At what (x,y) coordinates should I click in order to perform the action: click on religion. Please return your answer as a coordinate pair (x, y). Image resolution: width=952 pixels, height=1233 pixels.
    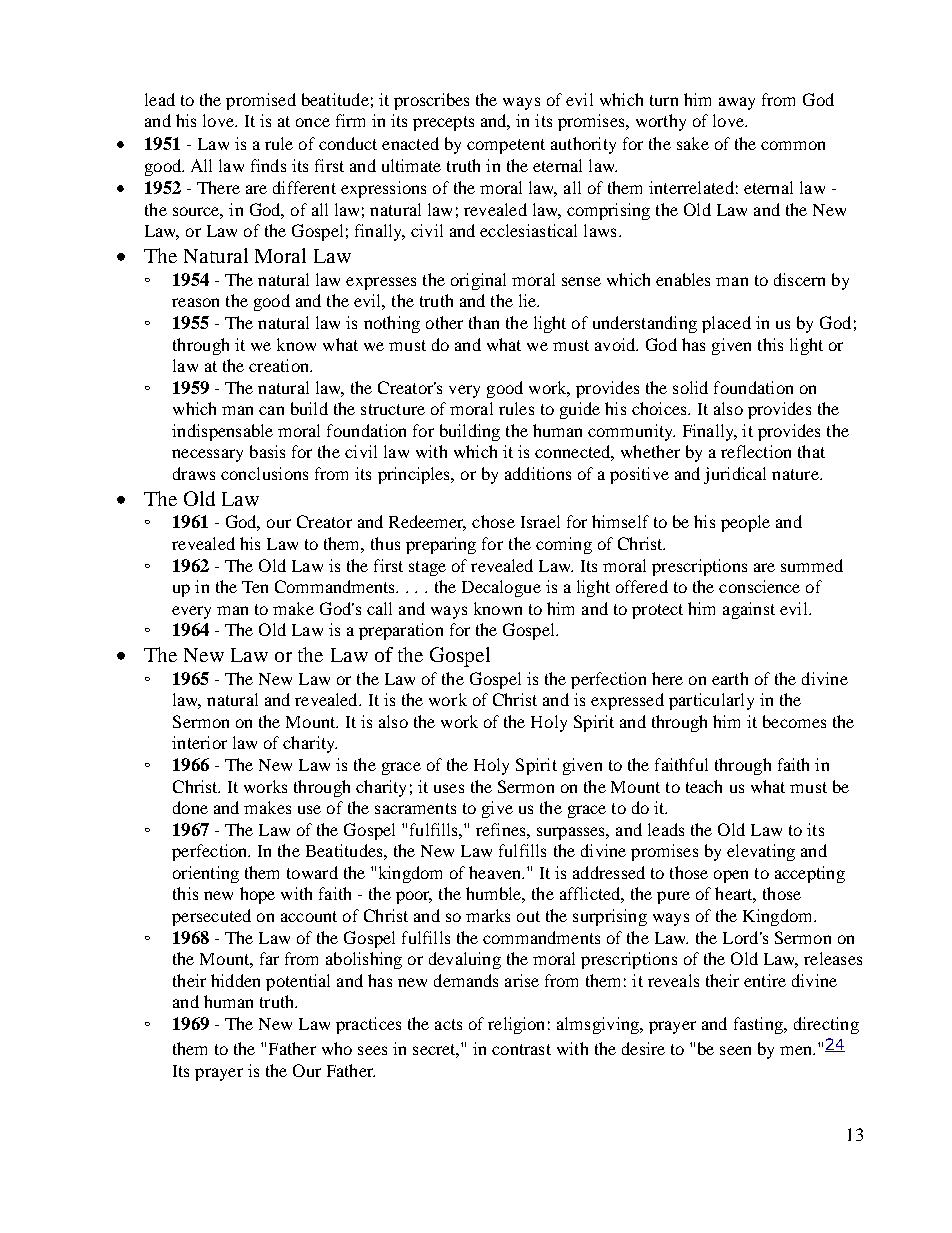
    Looking at the image, I should click on (516, 1025).
